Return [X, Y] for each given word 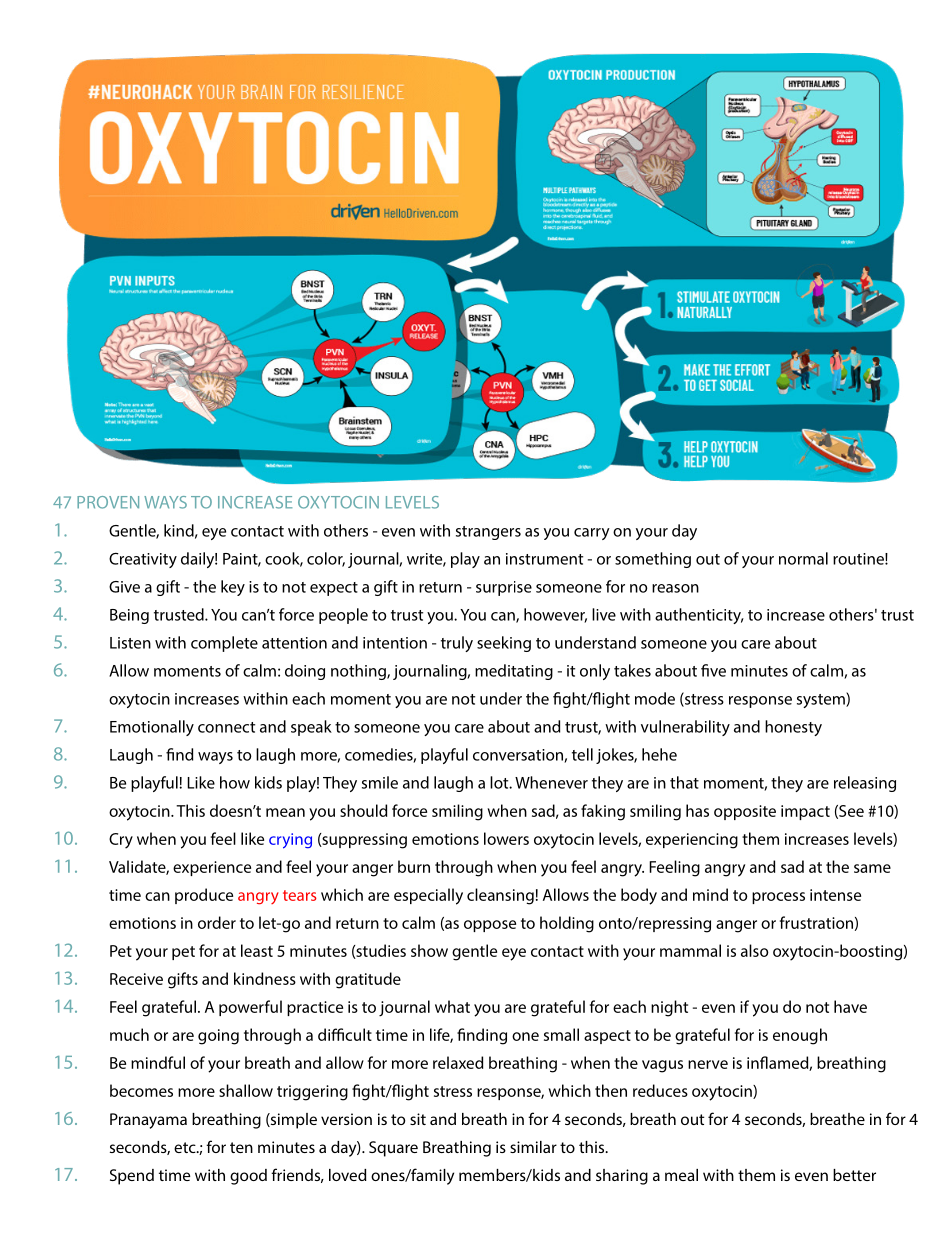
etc [186, 1147]
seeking [504, 644]
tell [582, 754]
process [778, 898]
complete [224, 644]
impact [805, 812]
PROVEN [108, 502]
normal [803, 558]
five [713, 670]
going [218, 1037]
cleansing [500, 896]
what [452, 1006]
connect [226, 727]
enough [800, 1036]
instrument [544, 559]
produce [204, 896]
